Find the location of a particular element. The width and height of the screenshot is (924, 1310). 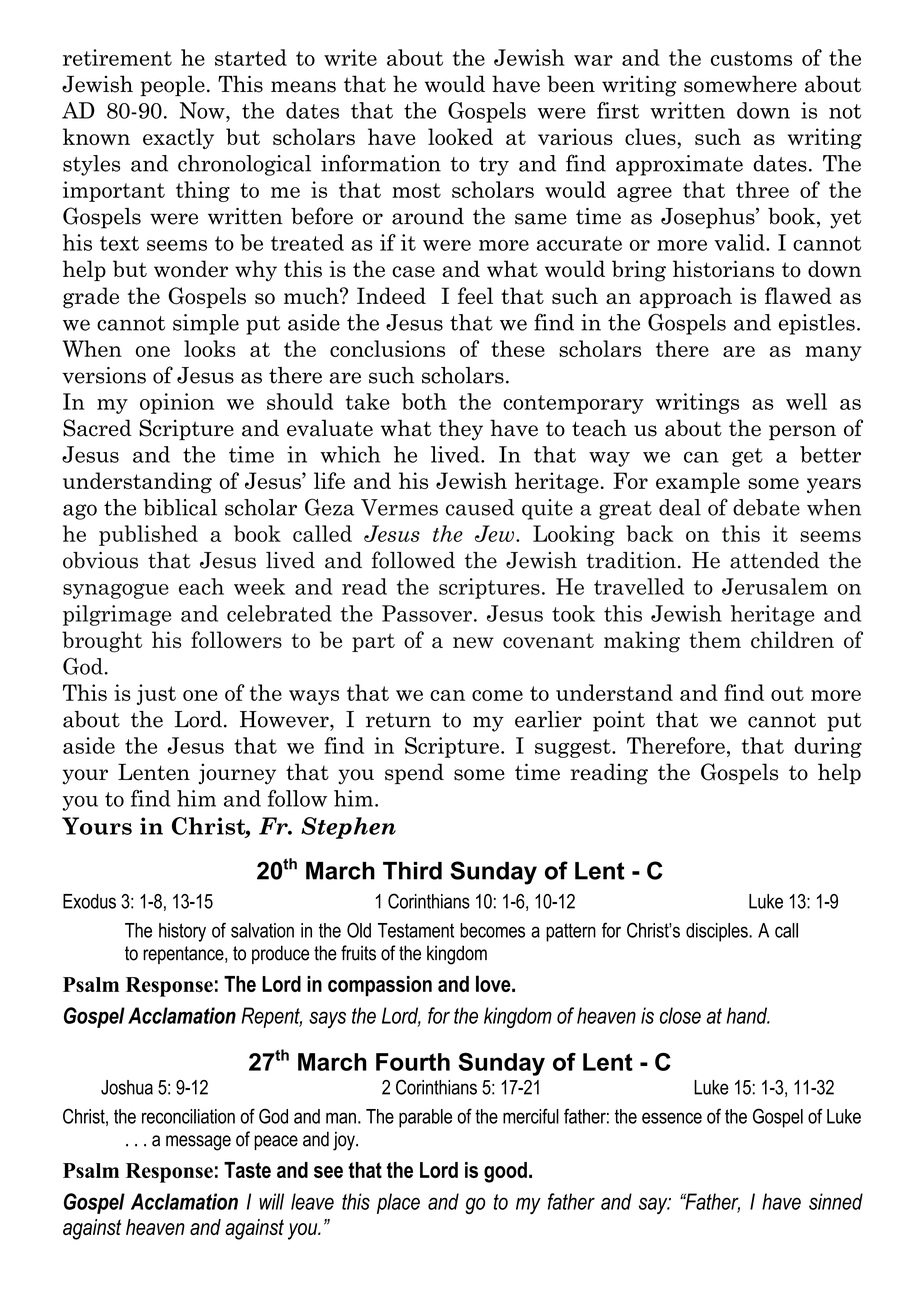

customs is located at coordinates (751, 58).
